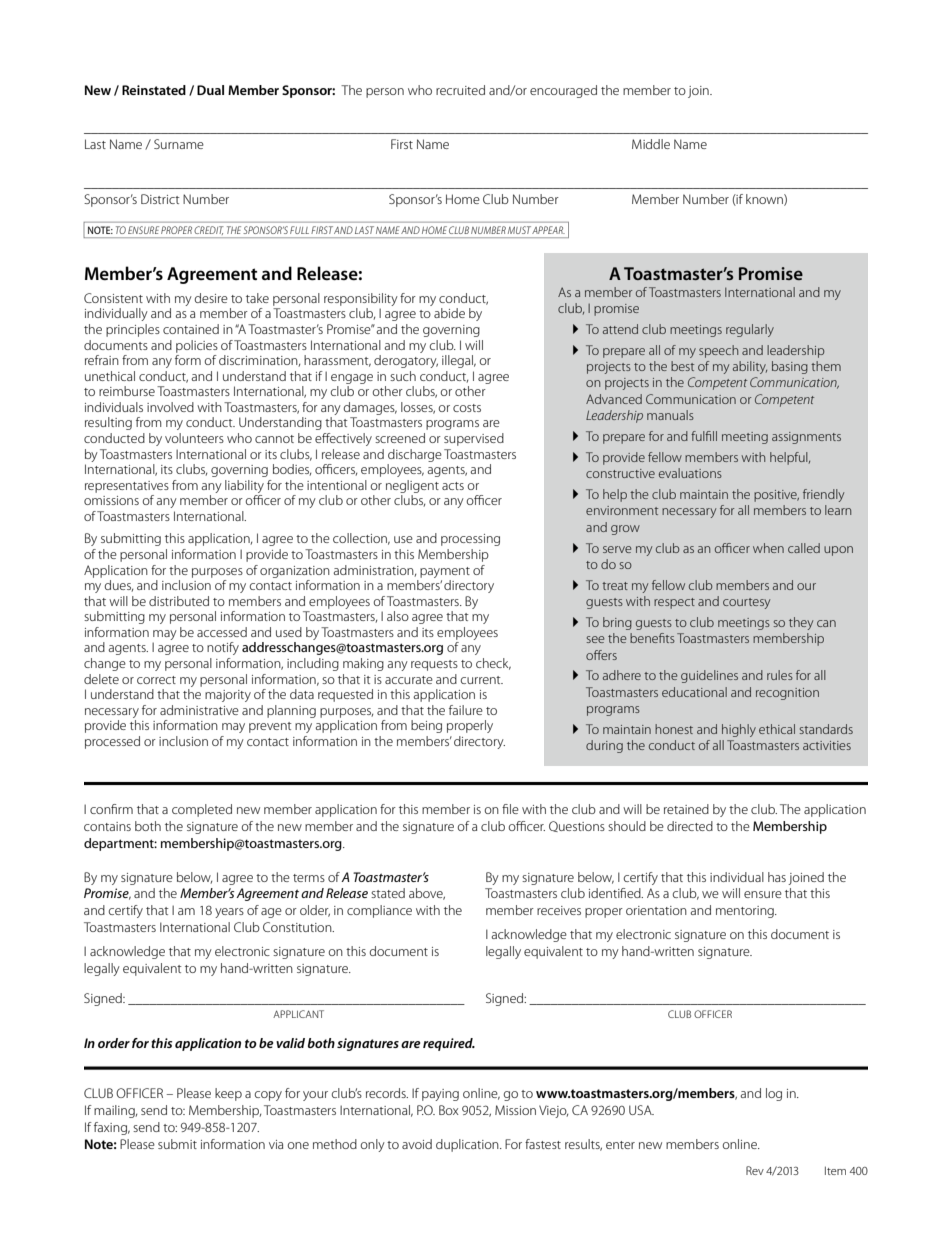 Image resolution: width=952 pixels, height=1233 pixels. Describe the element at coordinates (160, 199) in the page. I see `District` at that location.
